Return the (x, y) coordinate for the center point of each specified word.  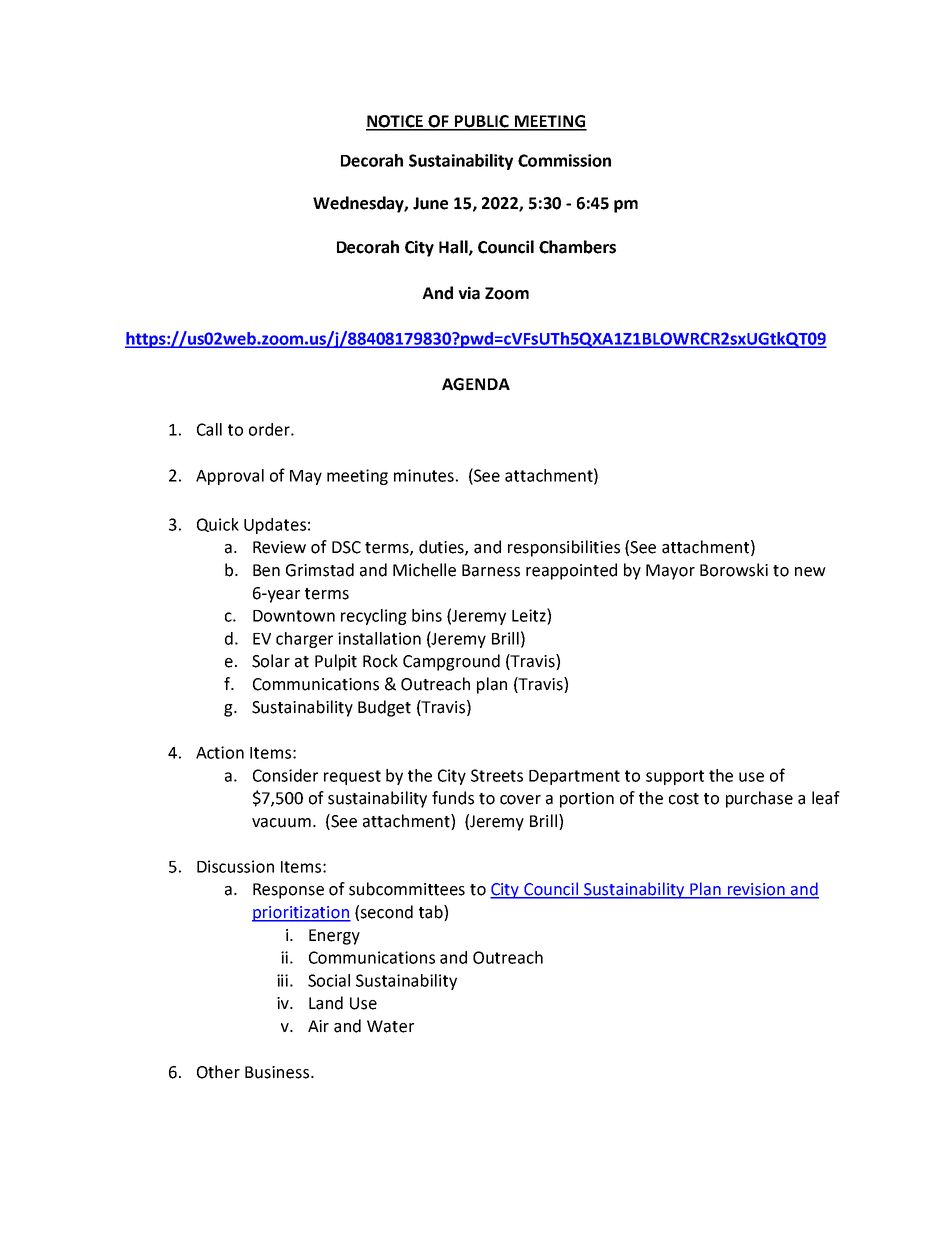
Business (278, 1072)
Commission (564, 160)
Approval (230, 477)
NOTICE (396, 122)
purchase (759, 799)
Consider (285, 775)
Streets (497, 775)
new (810, 572)
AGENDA (476, 384)
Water (390, 1026)
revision (756, 890)
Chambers (577, 247)
